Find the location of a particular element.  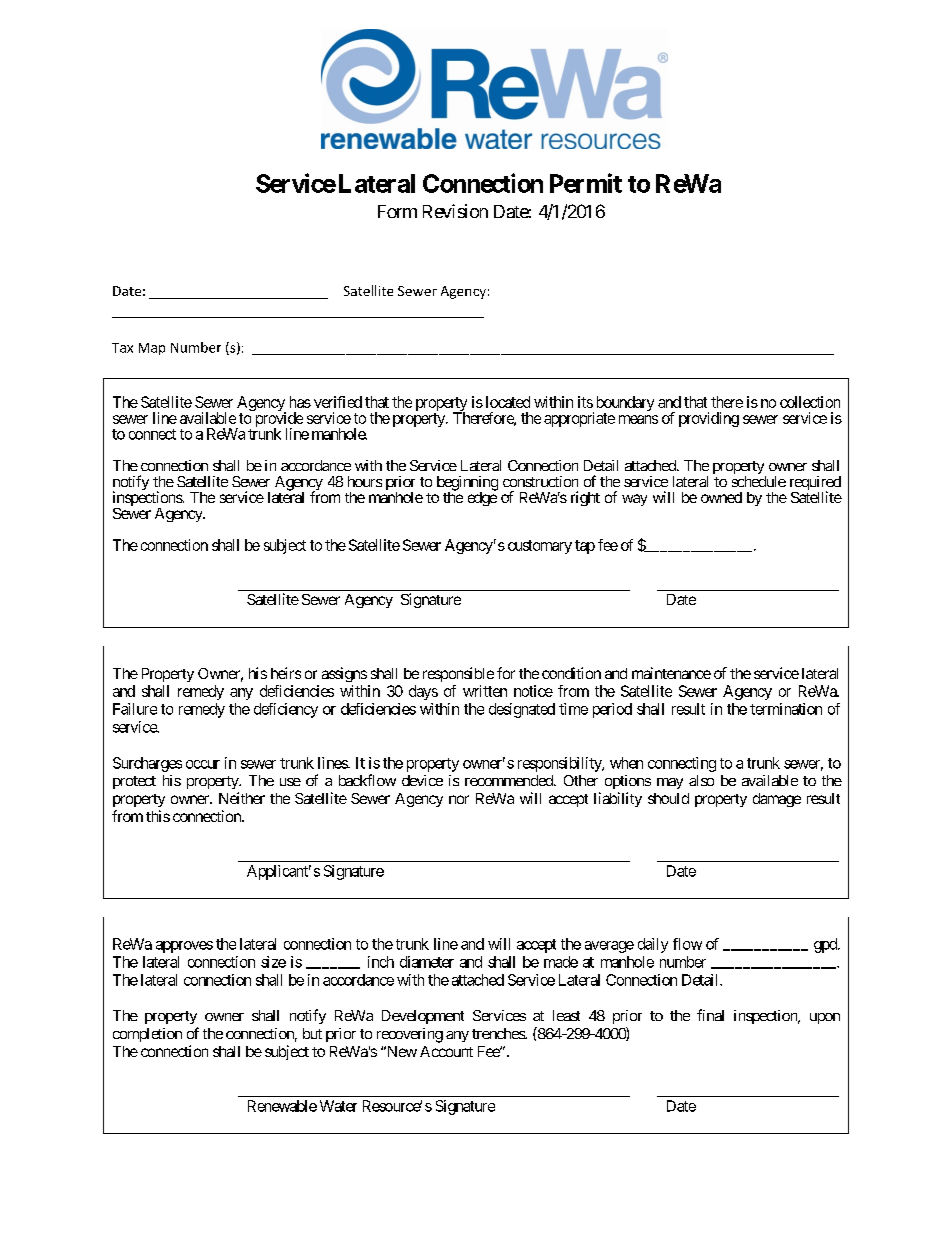

Revision is located at coordinates (455, 211).
